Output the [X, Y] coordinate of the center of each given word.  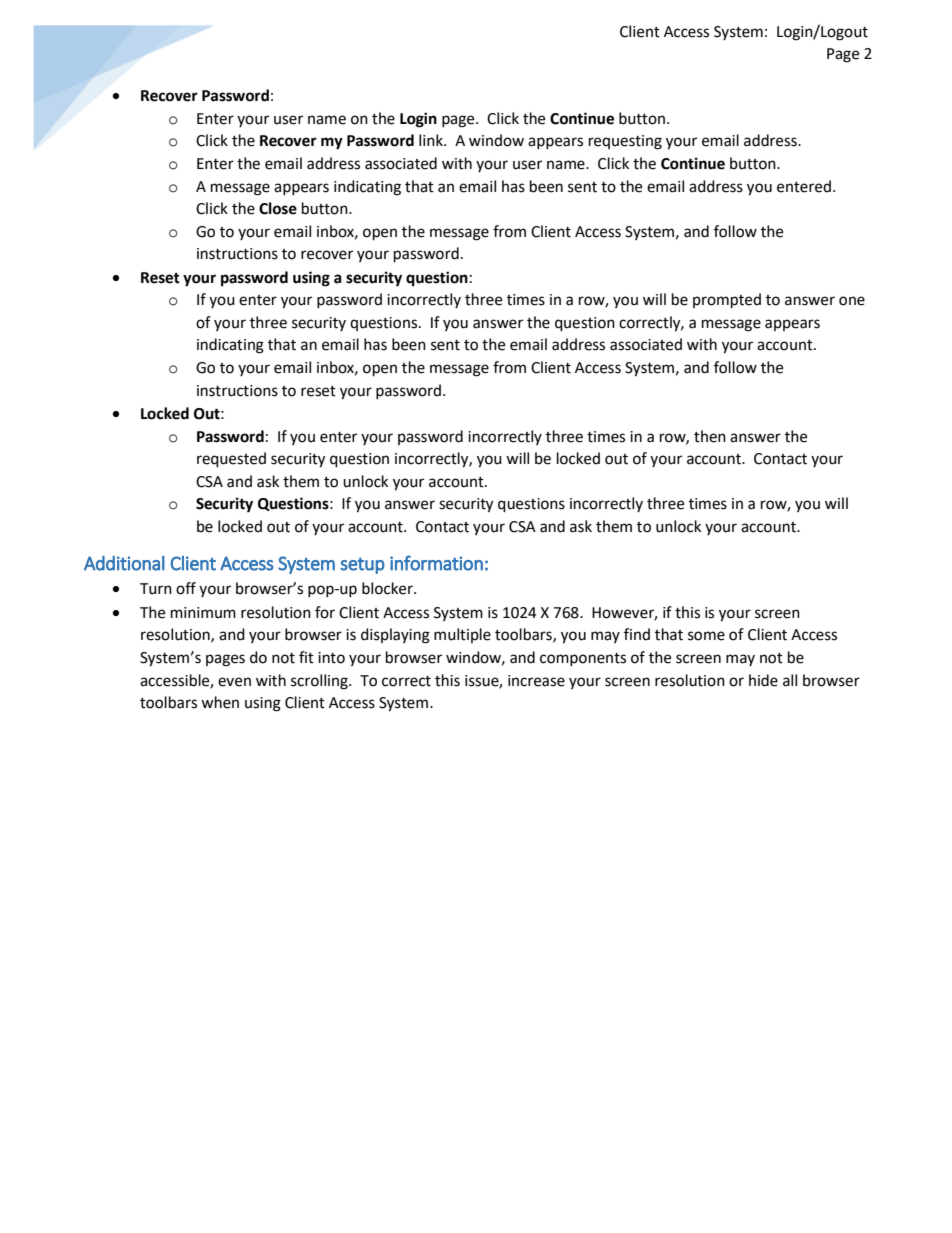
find [637, 634]
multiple [462, 635]
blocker [388, 588]
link [432, 140]
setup [362, 565]
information [436, 563]
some [706, 636]
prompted [727, 301]
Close [278, 208]
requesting [625, 142]
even [234, 682]
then [710, 436]
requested [231, 460]
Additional [124, 563]
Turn [156, 589]
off [186, 588]
